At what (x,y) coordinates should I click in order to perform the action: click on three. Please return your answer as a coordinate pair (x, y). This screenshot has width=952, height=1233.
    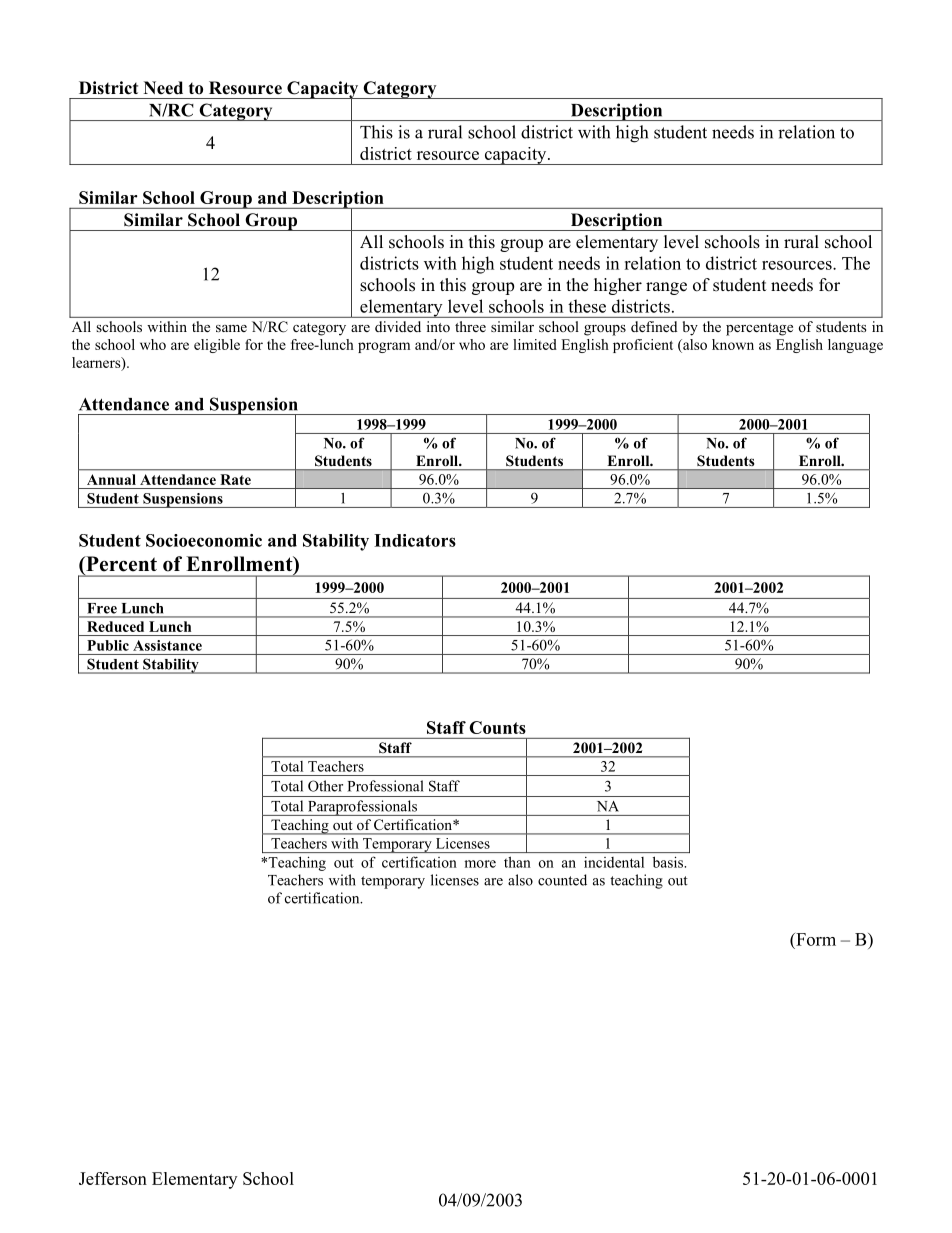
    Looking at the image, I should click on (470, 326).
